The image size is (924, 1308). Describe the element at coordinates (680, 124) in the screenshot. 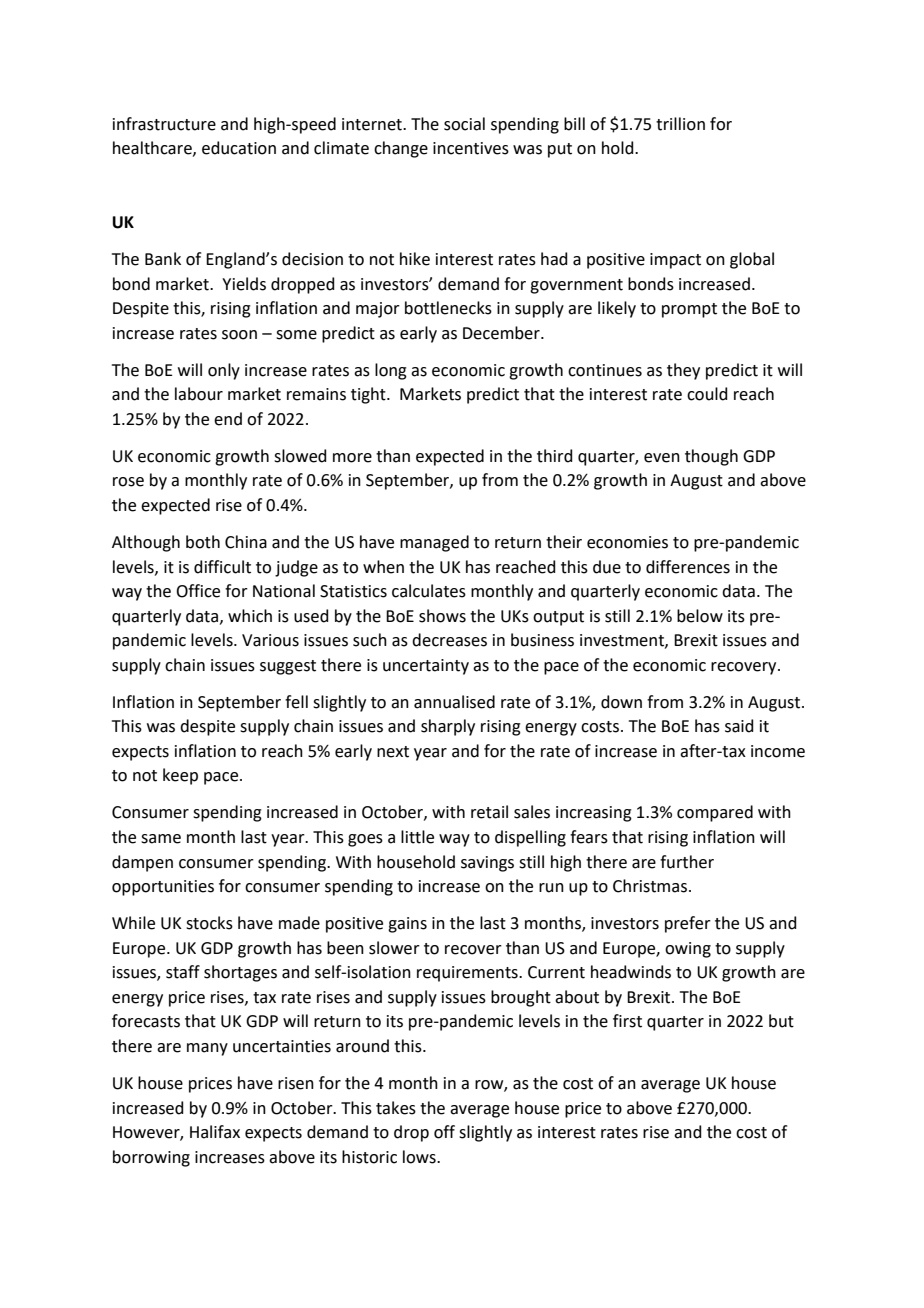

I see `trillion` at that location.
